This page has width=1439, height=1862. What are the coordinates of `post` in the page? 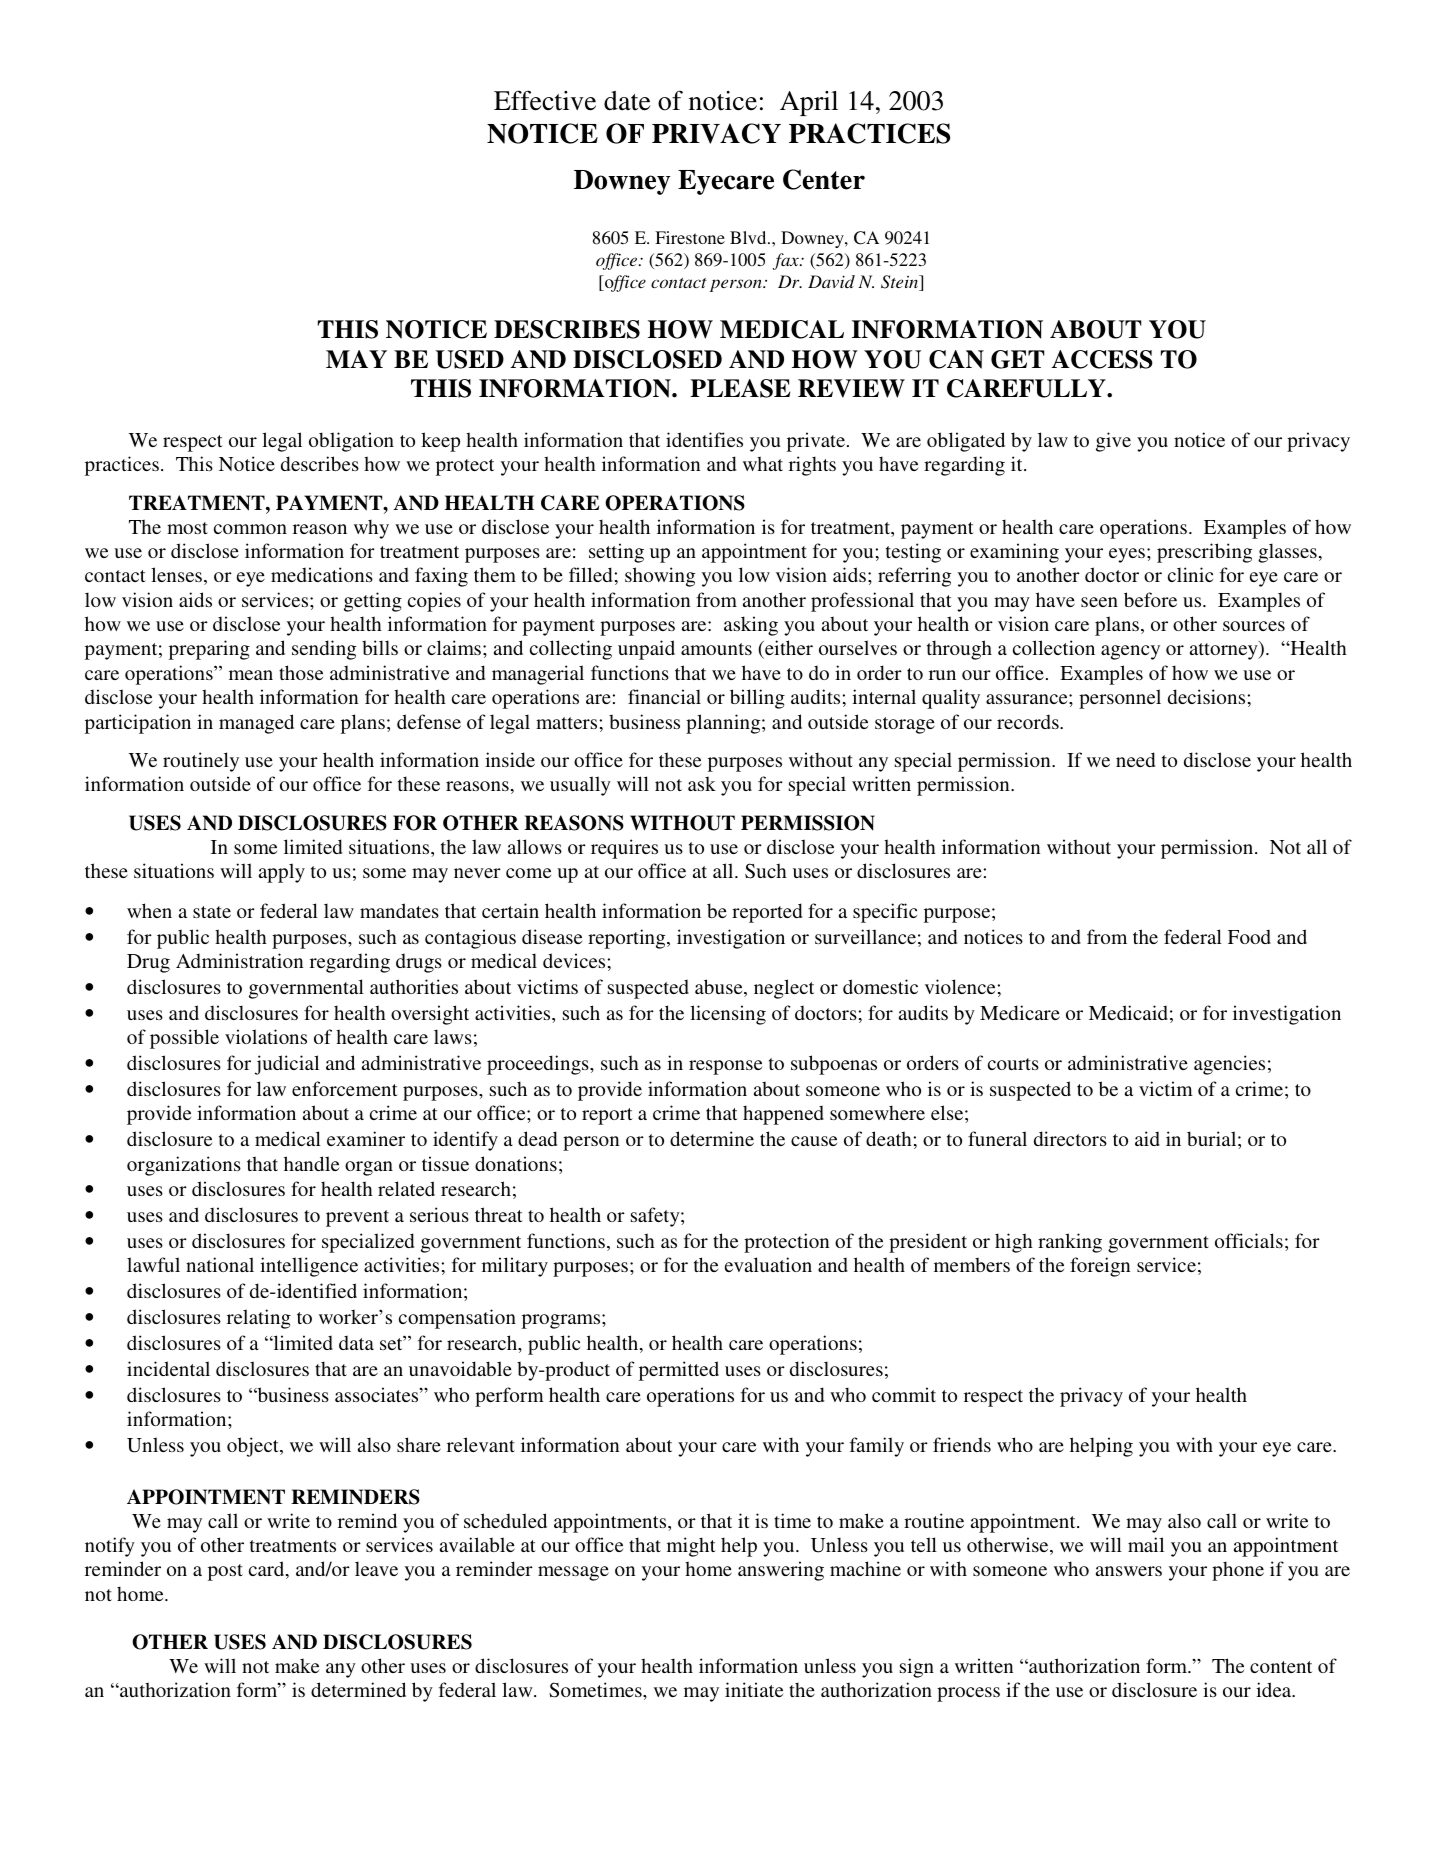 It's located at (225, 1572).
